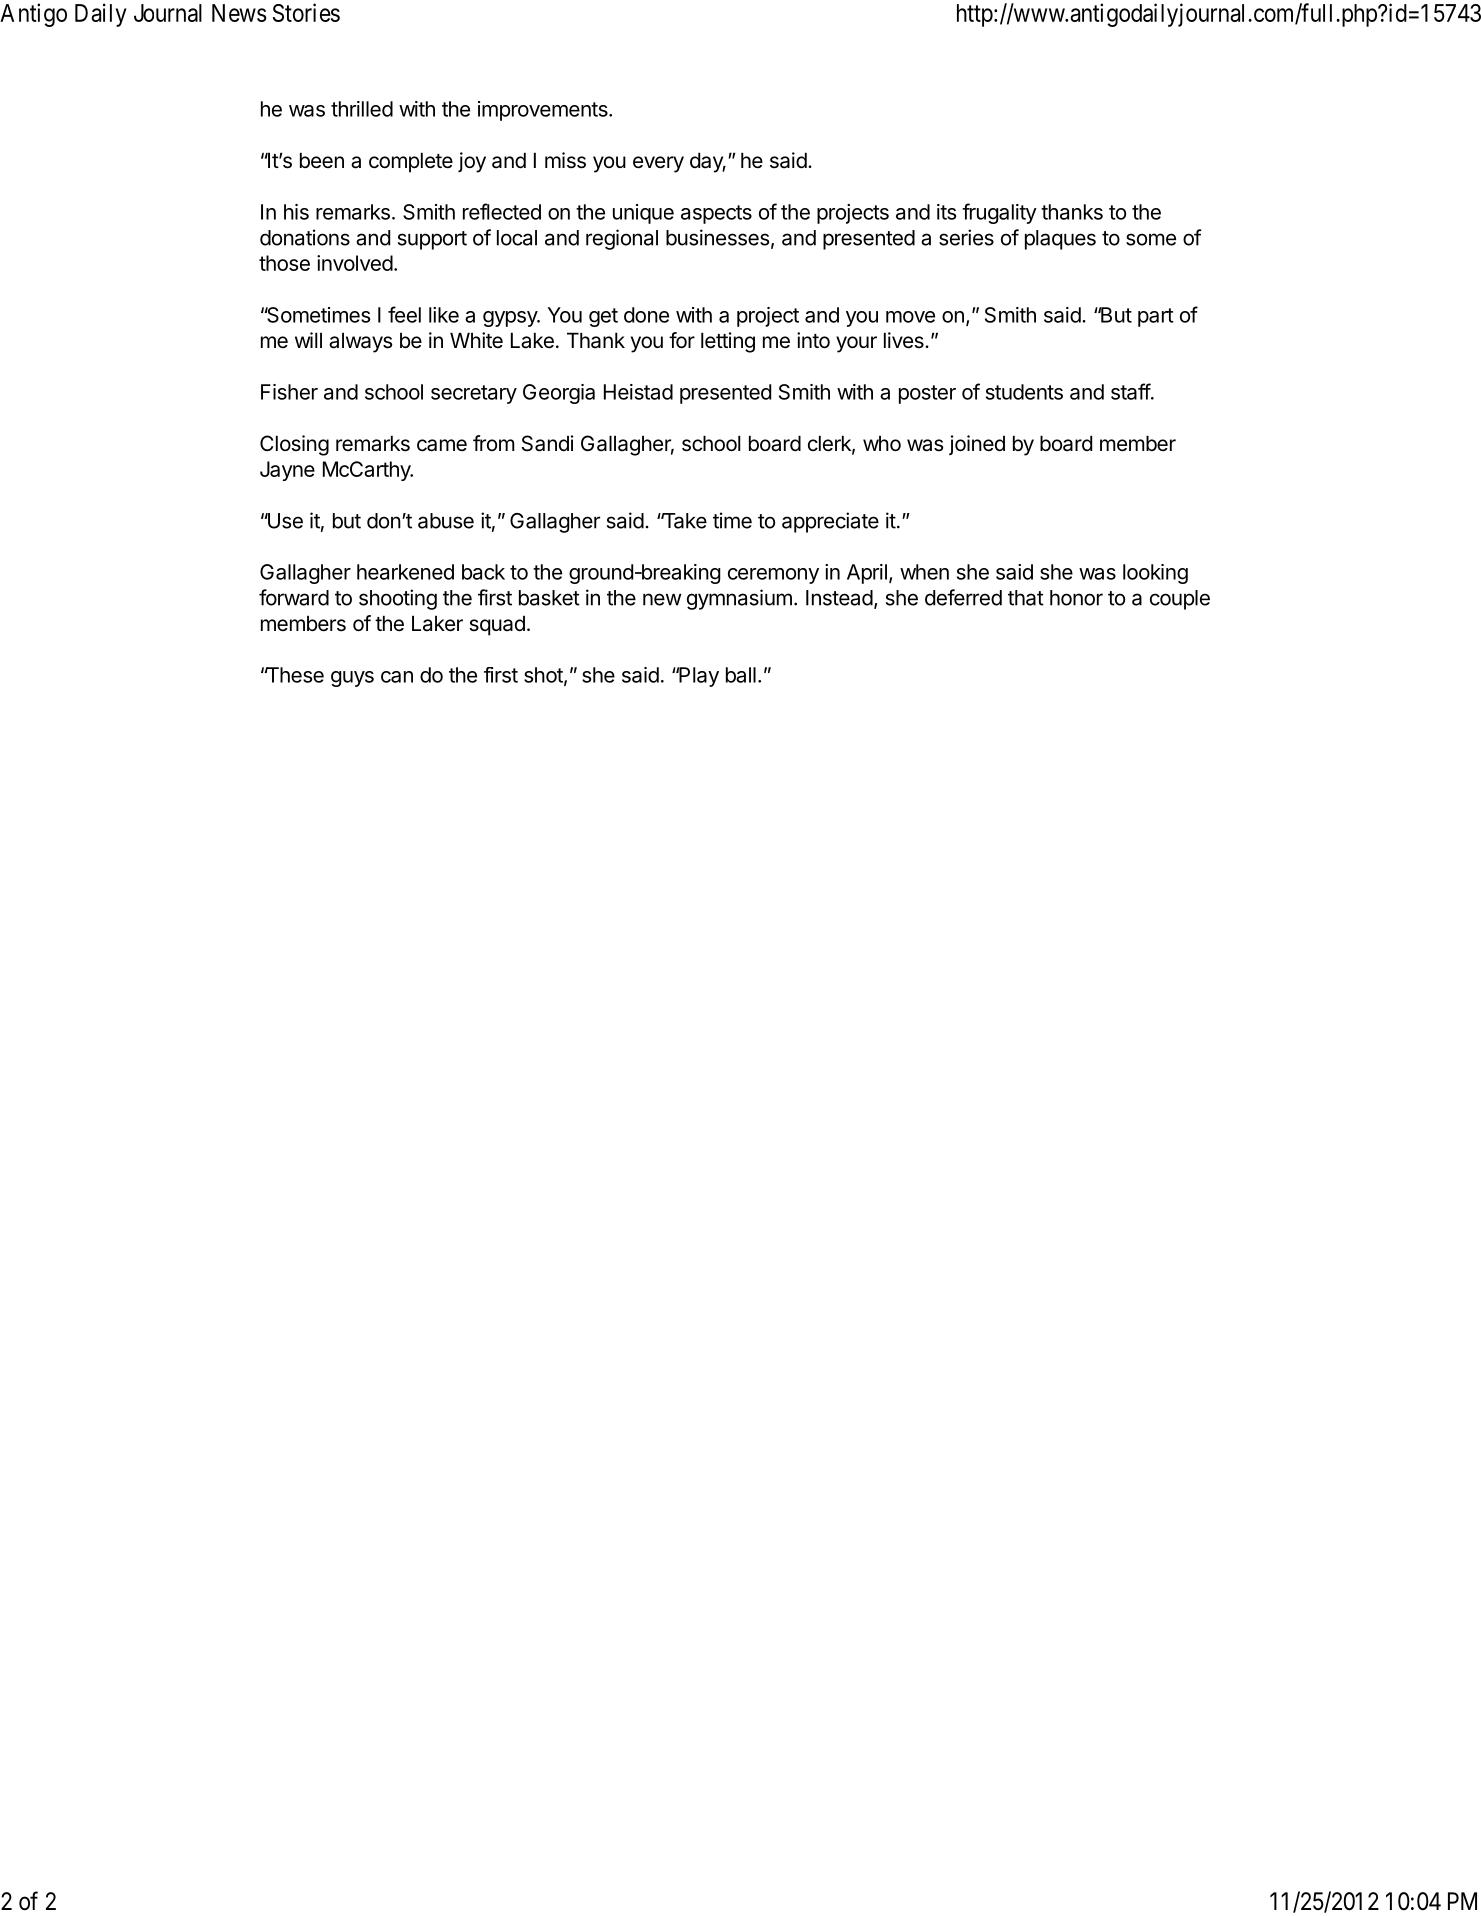 The width and height of the image is (1481, 1916). What do you see at coordinates (1060, 240) in the image?
I see `plaques` at bounding box center [1060, 240].
